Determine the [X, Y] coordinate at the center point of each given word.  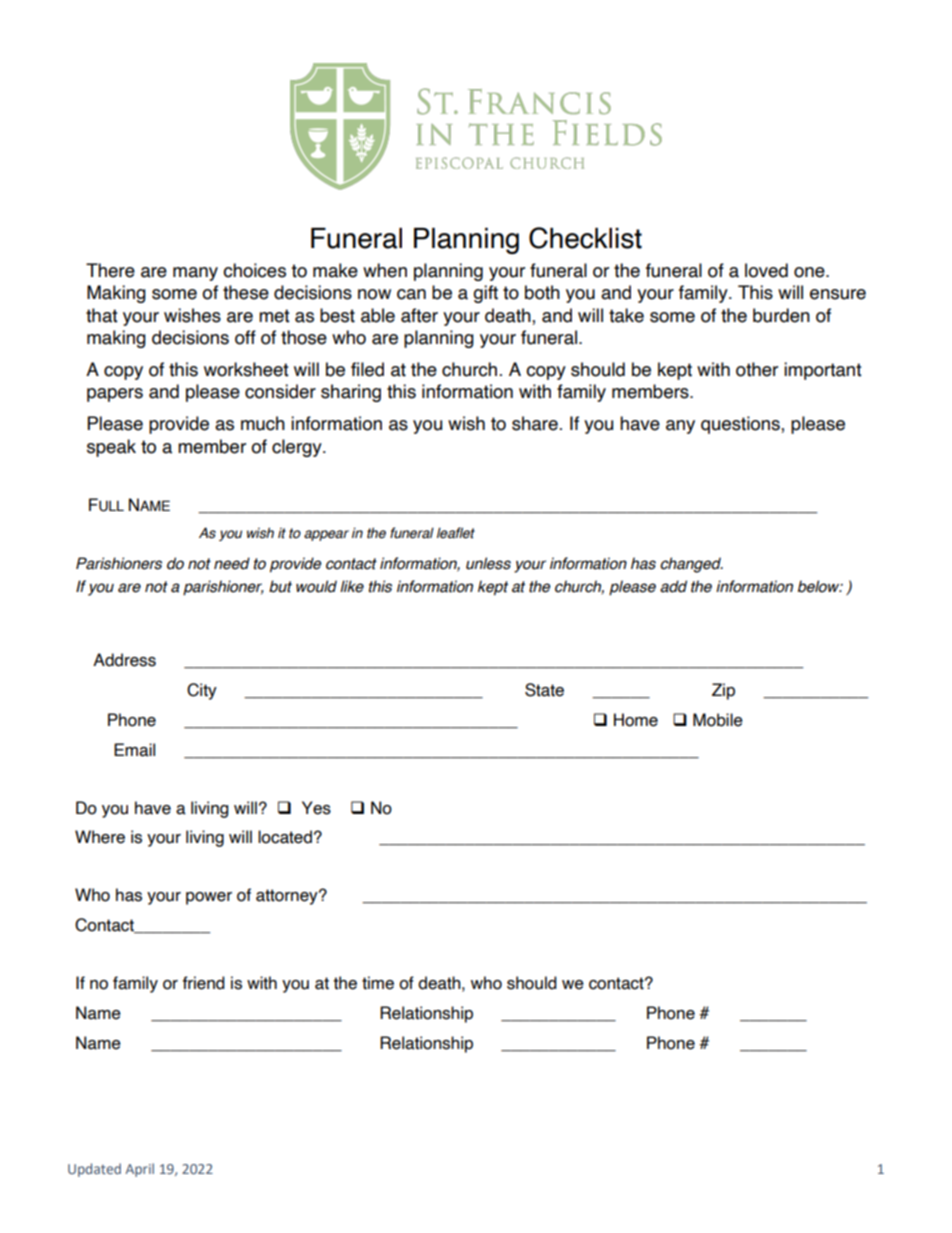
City [202, 691]
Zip [723, 691]
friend [204, 983]
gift [485, 294]
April [139, 1170]
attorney [288, 897]
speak [111, 448]
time [378, 983]
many [195, 274]
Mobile [718, 720]
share [535, 423]
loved [766, 270]
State [544, 690]
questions [741, 425]
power [209, 898]
